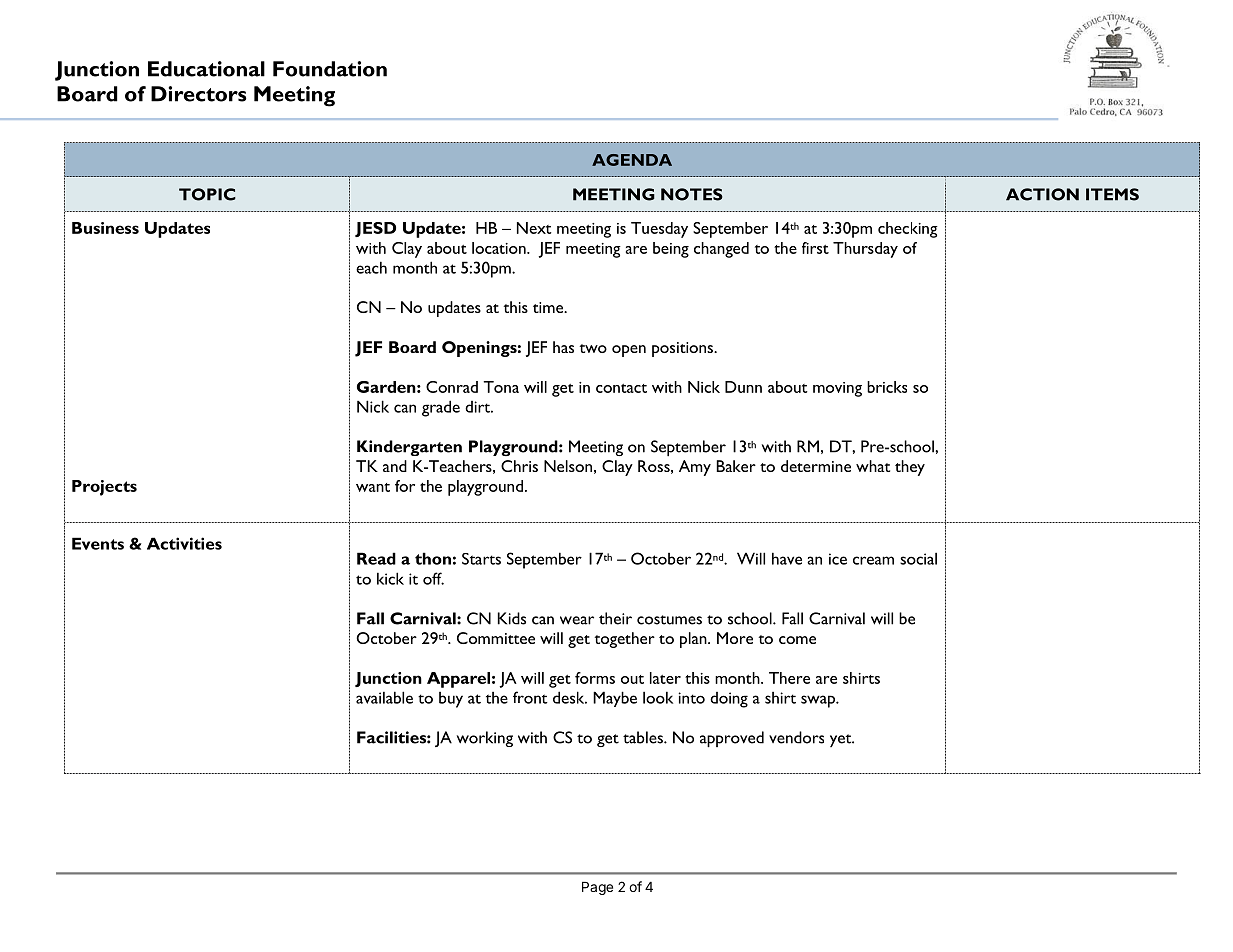 This screenshot has width=1233, height=952. Describe the element at coordinates (632, 160) in the screenshot. I see `AGENDA` at that location.
